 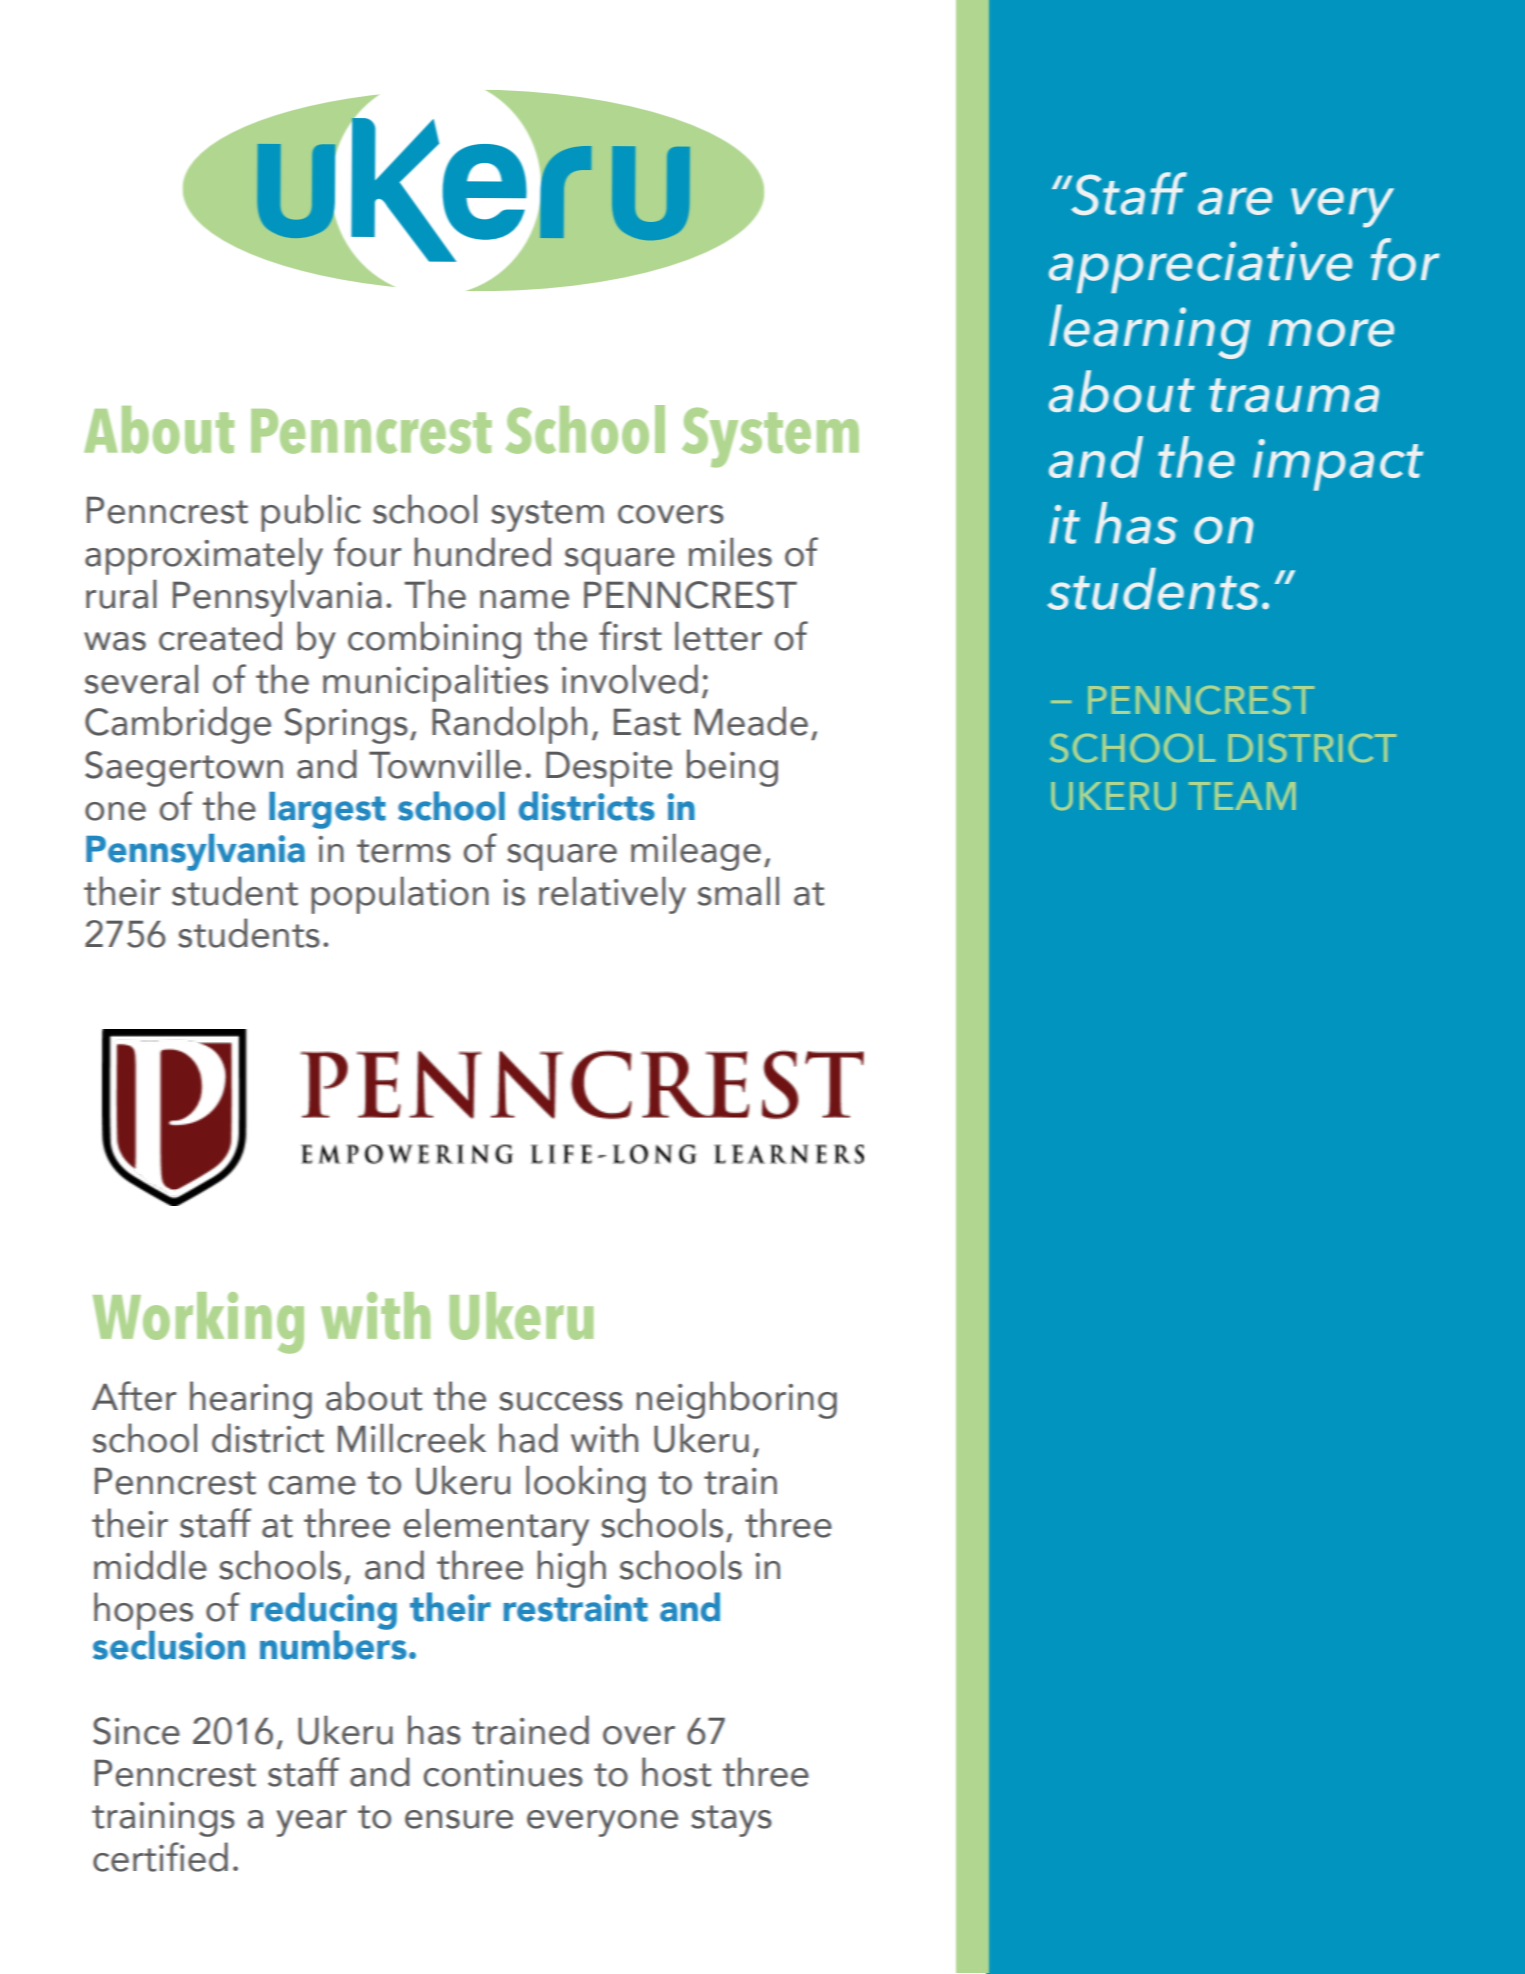 What do you see at coordinates (311, 513) in the document?
I see `public` at bounding box center [311, 513].
